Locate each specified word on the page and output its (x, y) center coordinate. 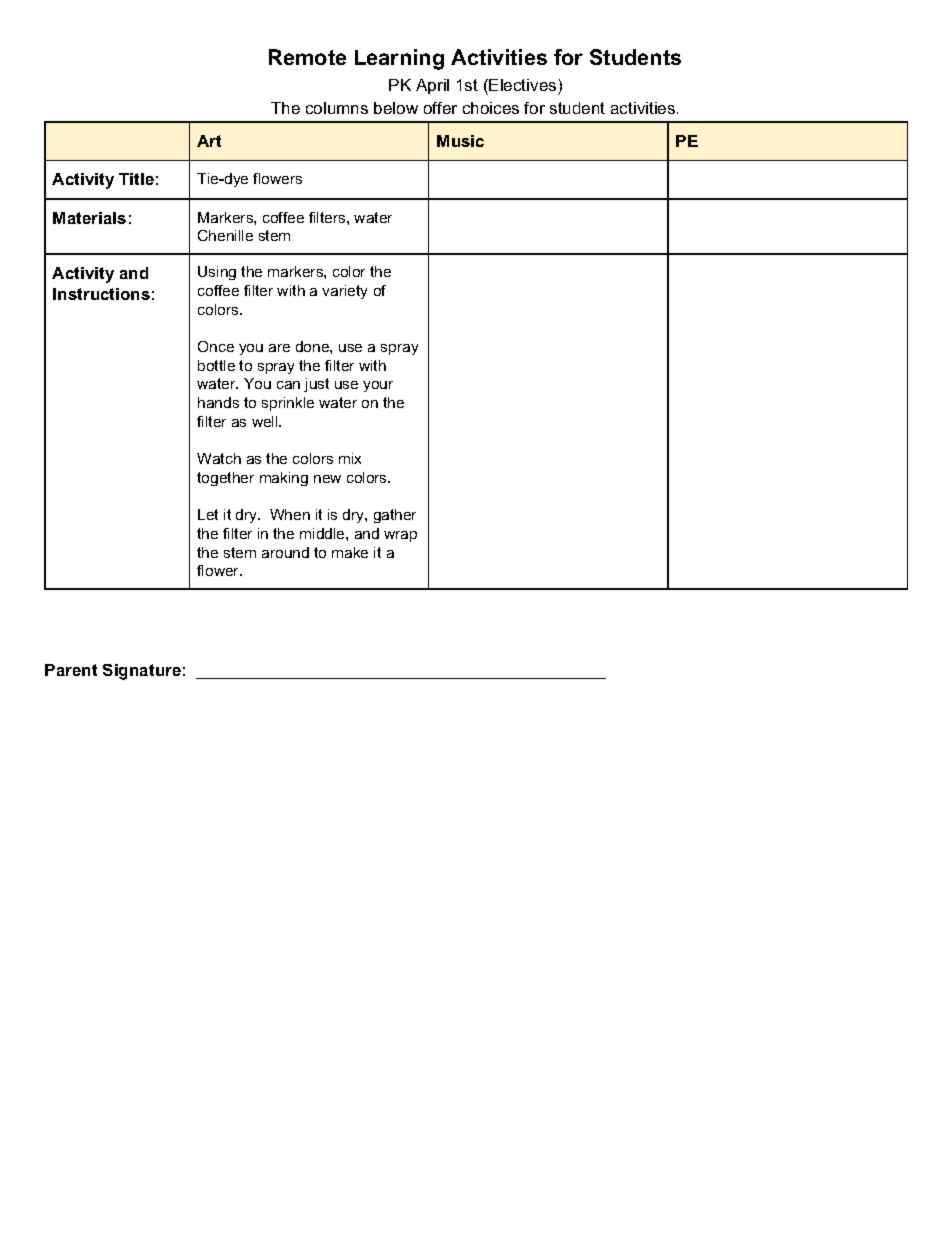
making (284, 479)
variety (344, 292)
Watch (219, 458)
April (432, 86)
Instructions (101, 294)
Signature (142, 672)
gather (395, 516)
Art (209, 141)
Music (460, 141)
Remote (307, 57)
